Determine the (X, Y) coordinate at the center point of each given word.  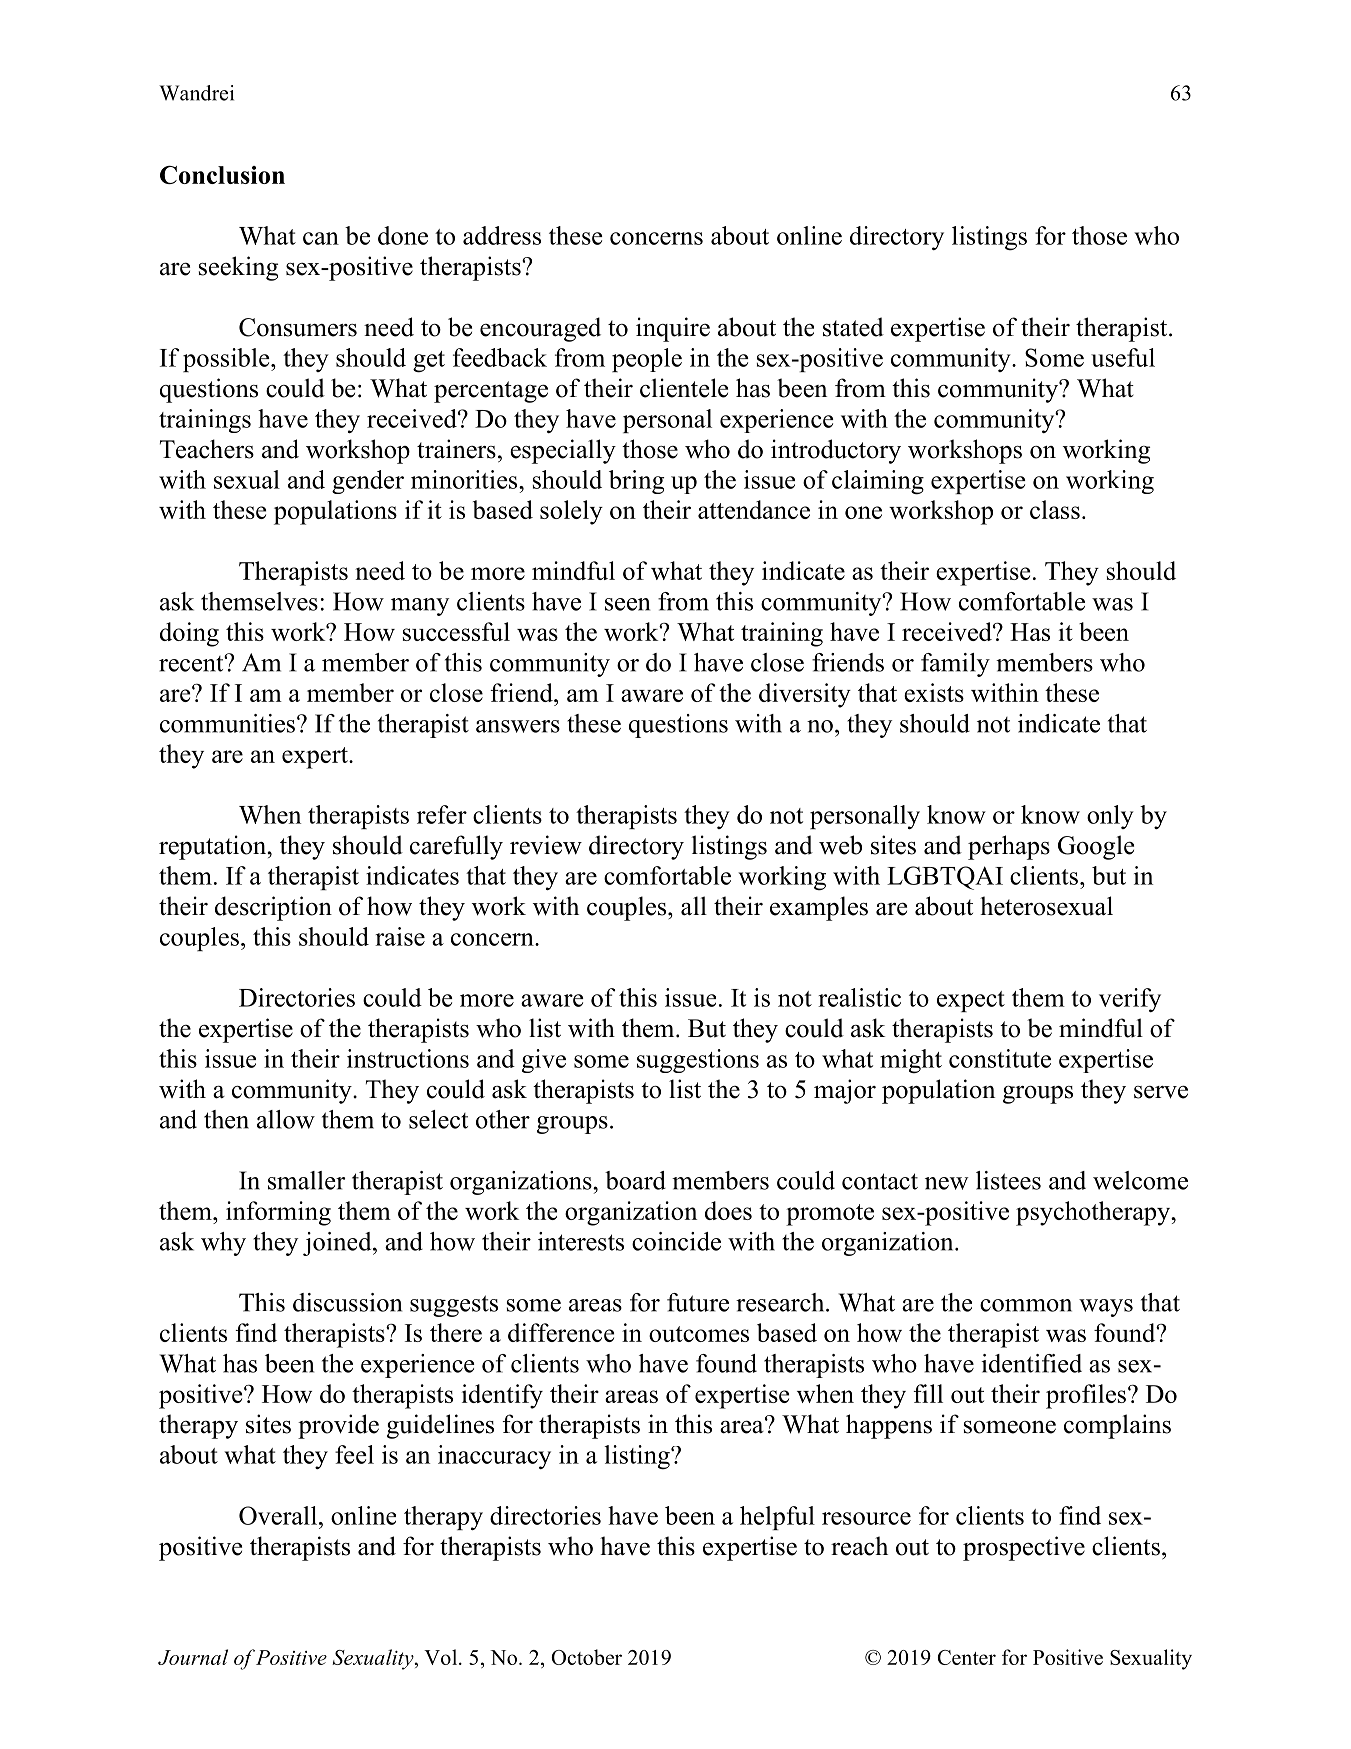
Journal (193, 1657)
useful (1123, 357)
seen (627, 604)
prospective (1024, 1548)
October (586, 1657)
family (955, 665)
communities (227, 723)
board (635, 1180)
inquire (673, 329)
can (321, 238)
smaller (306, 1180)
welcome (1140, 1180)
